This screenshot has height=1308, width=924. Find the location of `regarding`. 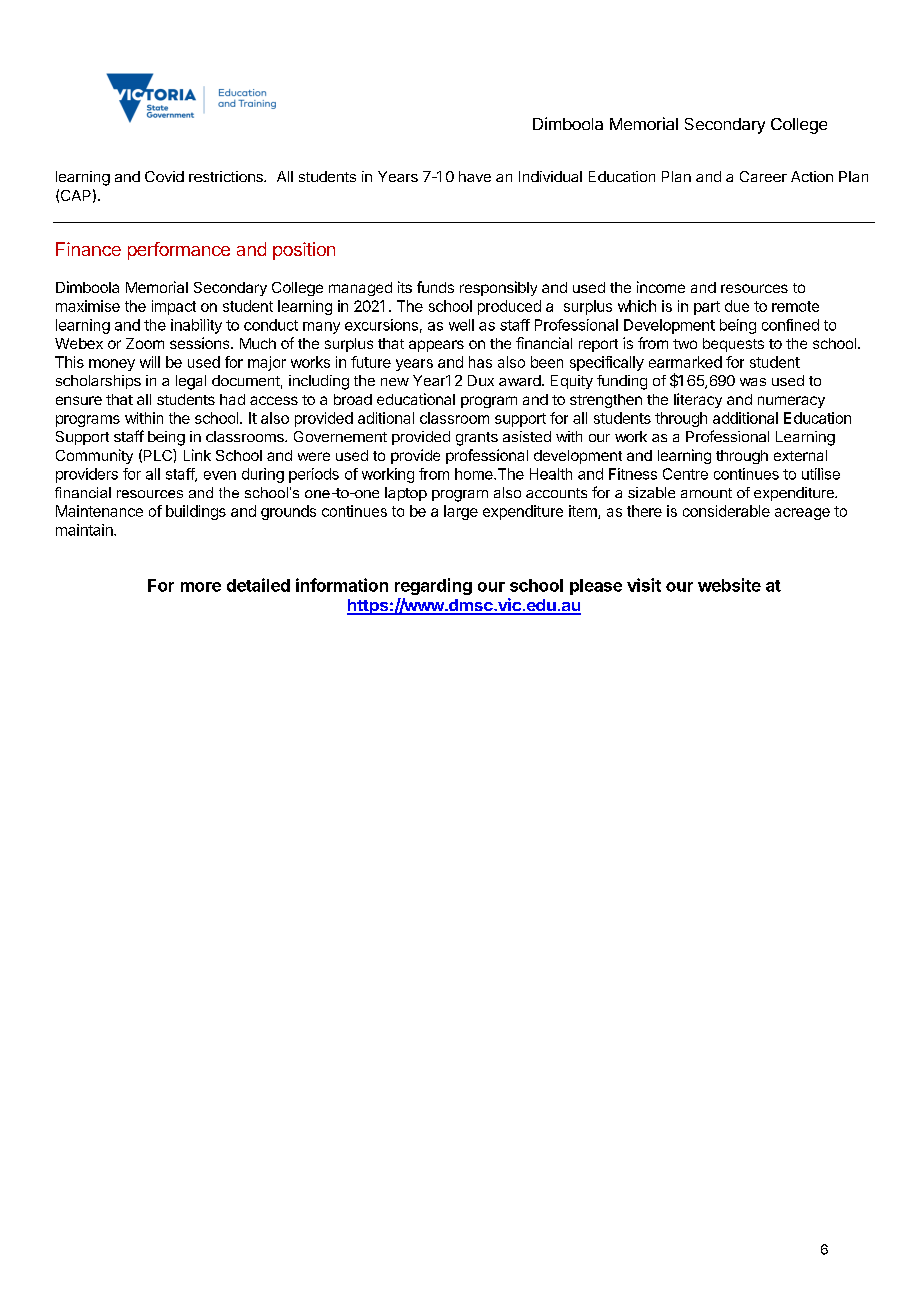

regarding is located at coordinates (433, 586).
